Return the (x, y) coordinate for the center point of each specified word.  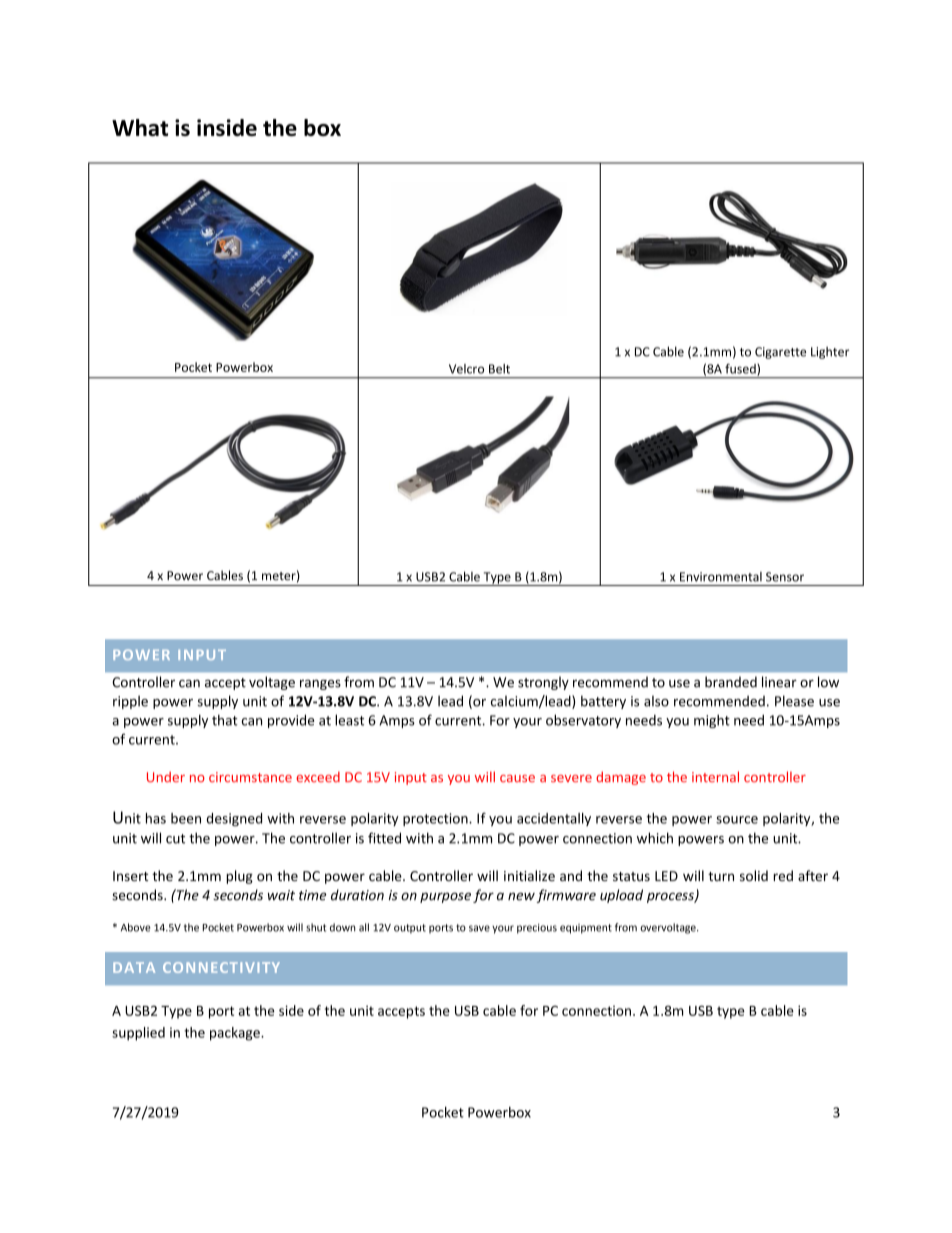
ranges (320, 685)
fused (741, 369)
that (225, 720)
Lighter (830, 353)
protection (436, 819)
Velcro (466, 369)
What (140, 127)
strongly (543, 683)
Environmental (721, 577)
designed (234, 820)
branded (731, 682)
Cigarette (780, 353)
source (737, 820)
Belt (499, 369)
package (236, 1034)
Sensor (785, 577)
